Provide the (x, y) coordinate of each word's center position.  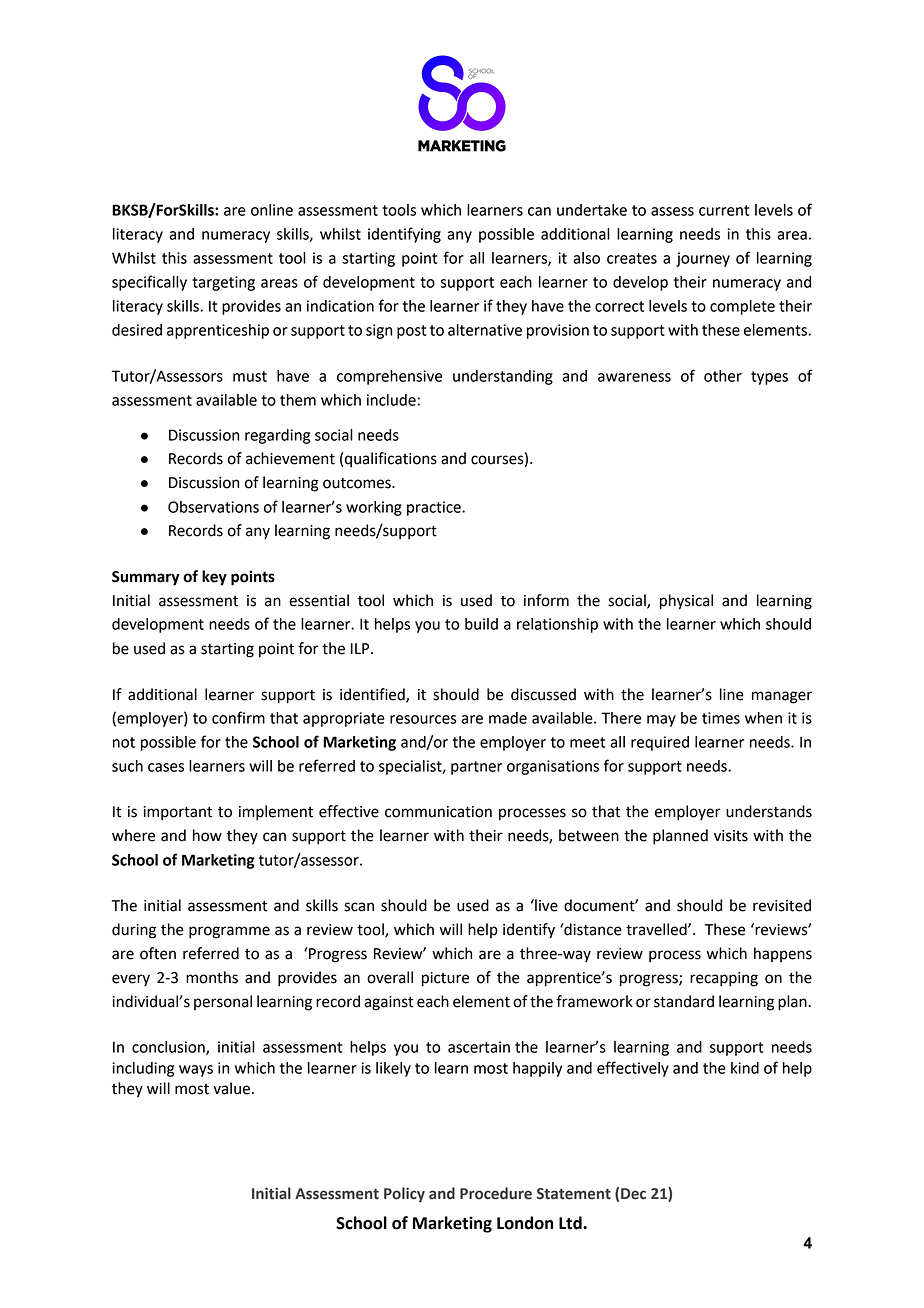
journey (703, 259)
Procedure (496, 1193)
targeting (223, 283)
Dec (633, 1194)
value (231, 1088)
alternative (485, 330)
